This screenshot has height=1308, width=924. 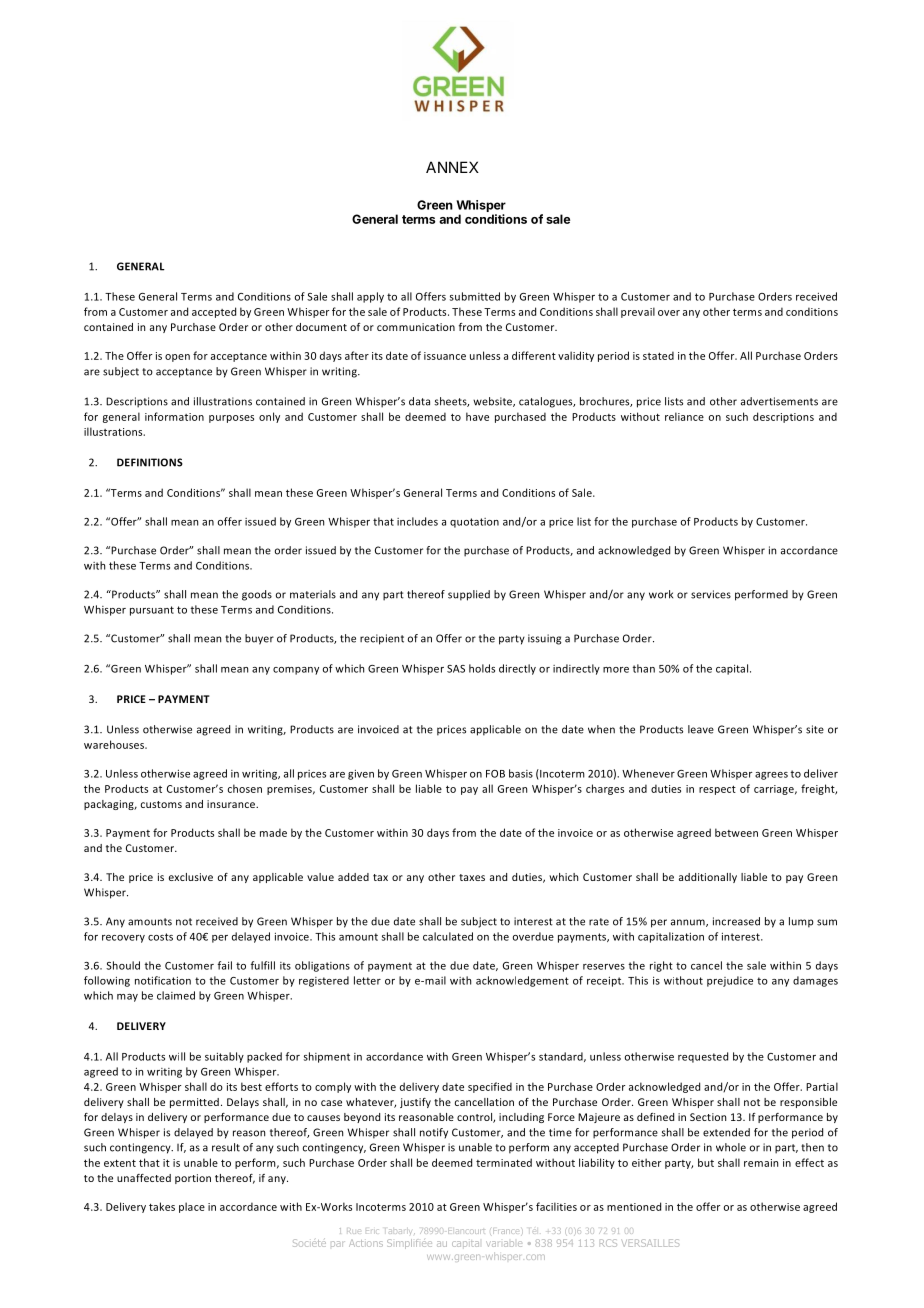 What do you see at coordinates (638, 312) in the screenshot?
I see `prevail` at bounding box center [638, 312].
